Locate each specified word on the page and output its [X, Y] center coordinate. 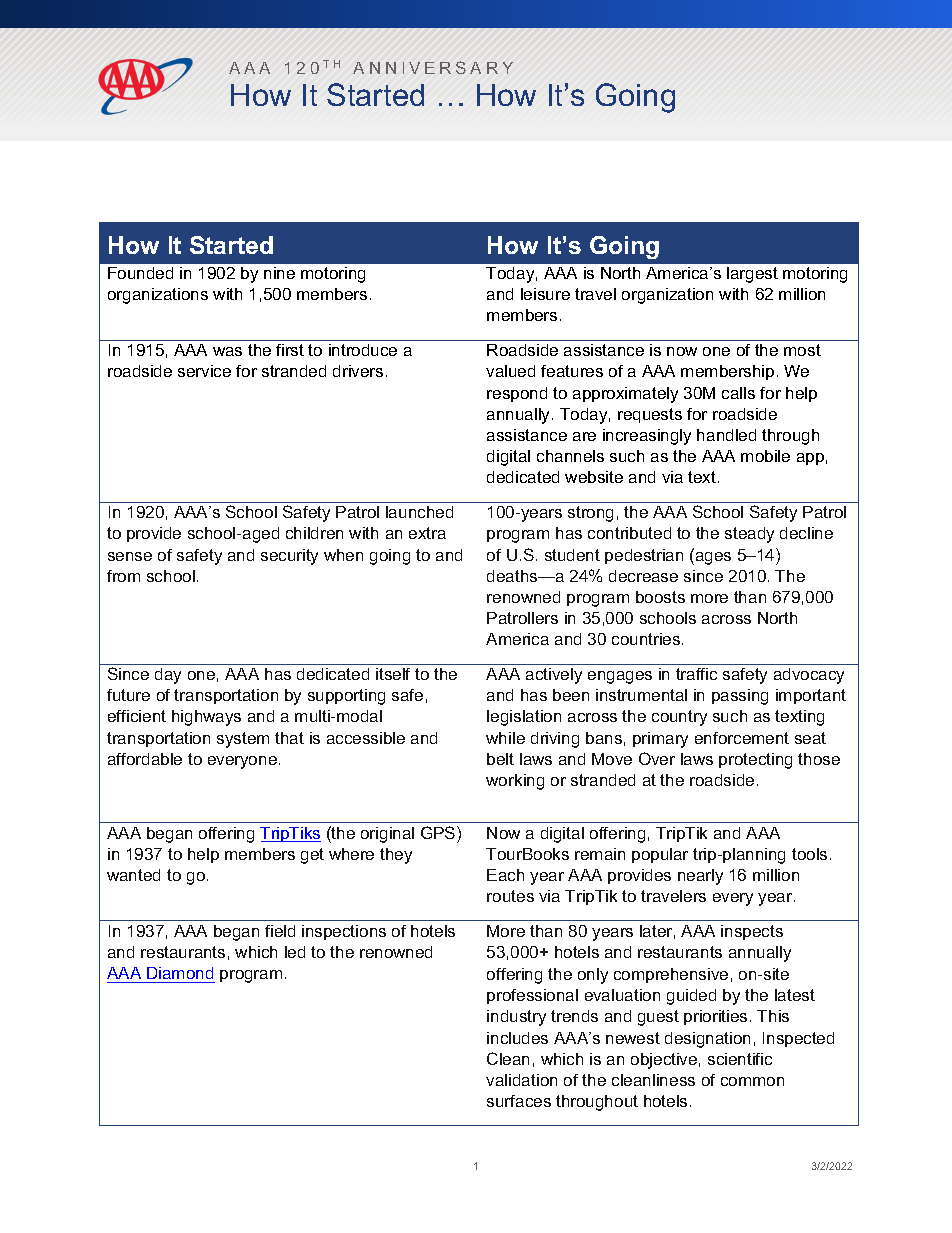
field [280, 931]
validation [521, 1080]
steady [749, 535]
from [123, 576]
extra [427, 533]
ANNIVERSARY [433, 67]
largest [752, 275]
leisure [545, 294]
